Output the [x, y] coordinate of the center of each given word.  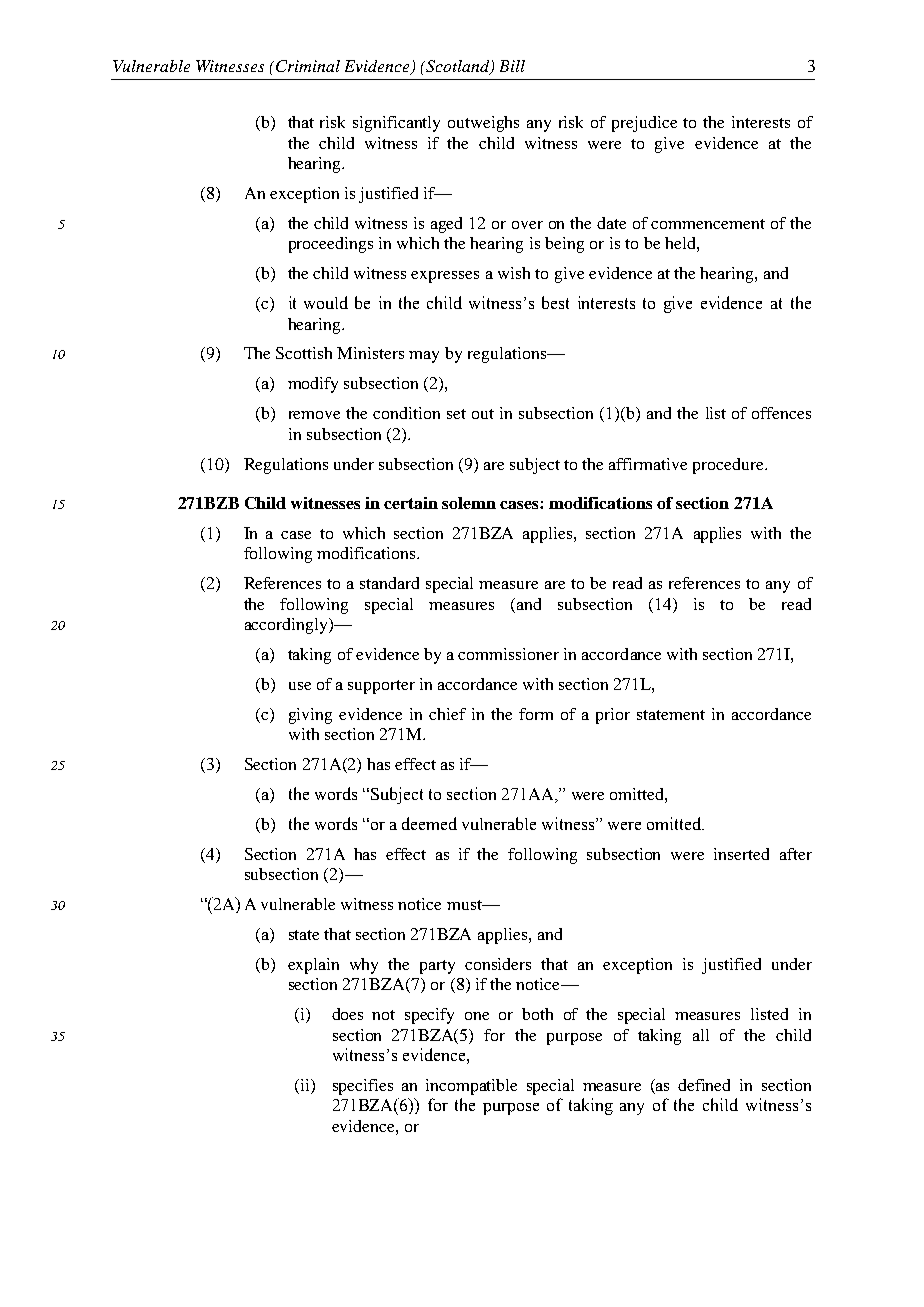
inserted [741, 854]
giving [310, 716]
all [701, 1035]
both [537, 1014]
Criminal [308, 66]
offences [781, 413]
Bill [512, 66]
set [456, 414]
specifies [363, 1087]
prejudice [644, 124]
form [536, 714]
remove [314, 415]
